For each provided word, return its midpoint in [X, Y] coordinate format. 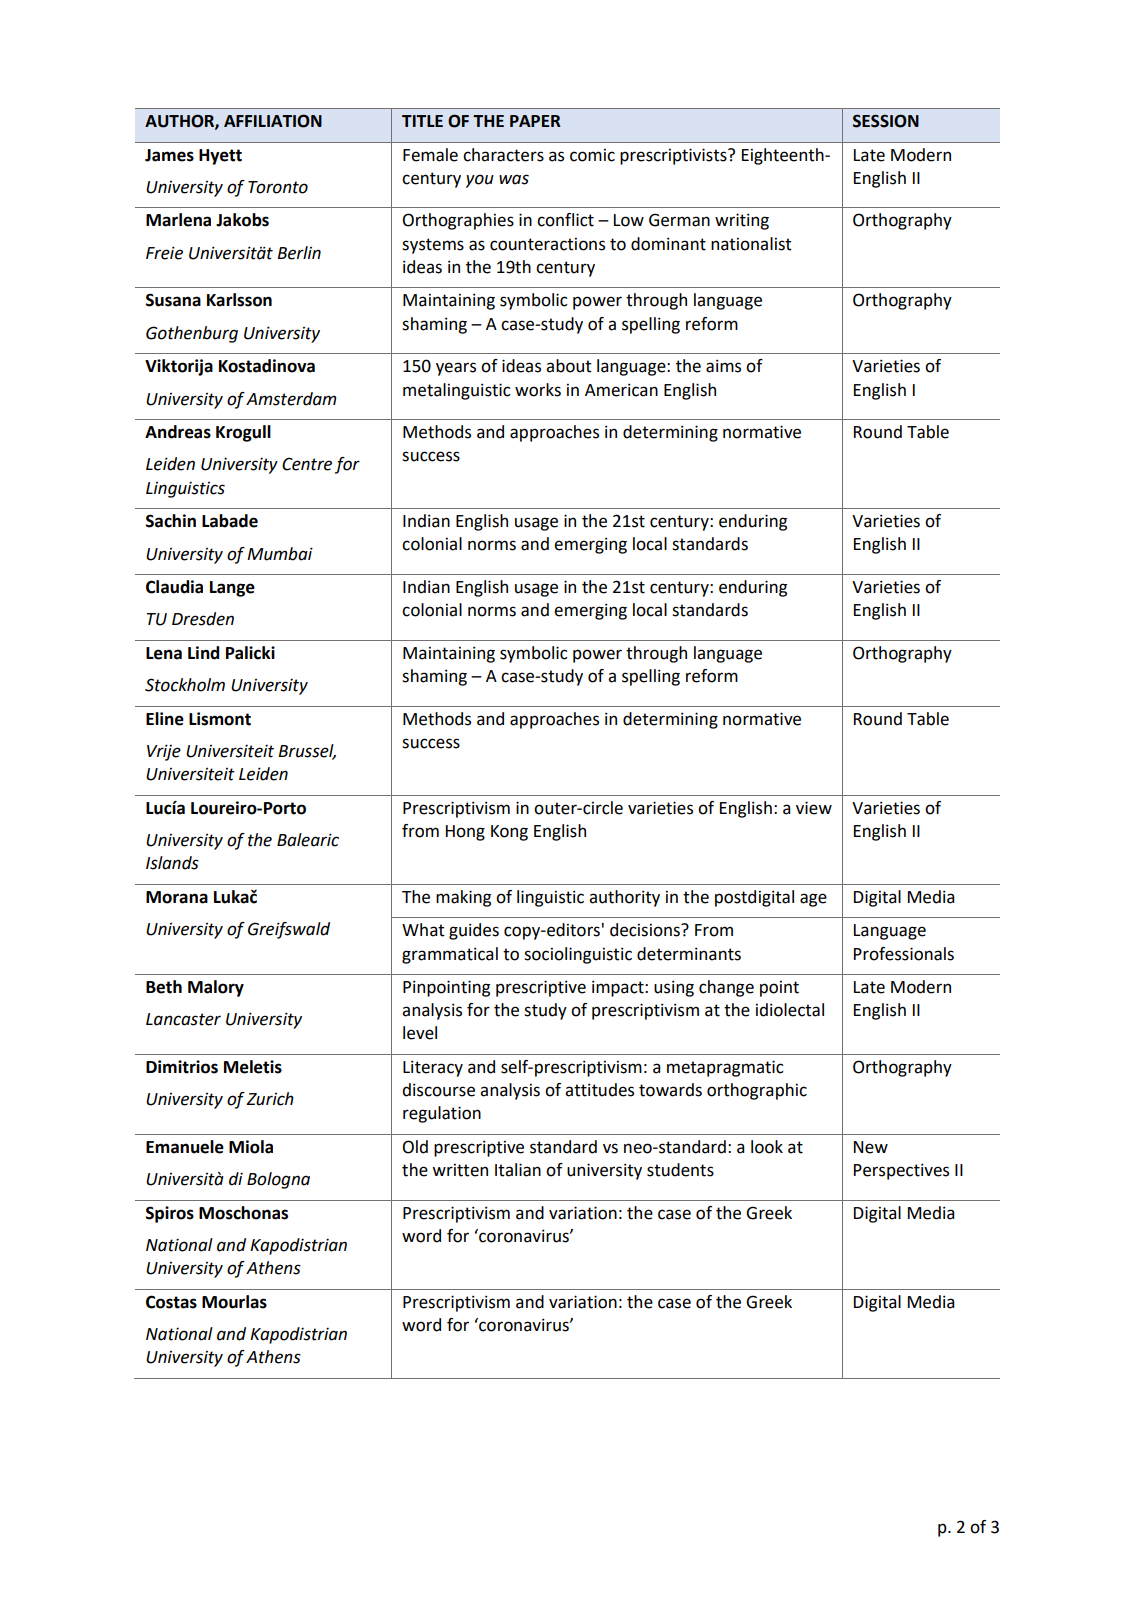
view [814, 808]
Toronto [278, 187]
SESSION [886, 121]
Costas [171, 1302]
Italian [518, 1170]
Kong [509, 833]
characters [503, 155]
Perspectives [901, 1171]
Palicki [250, 653]
